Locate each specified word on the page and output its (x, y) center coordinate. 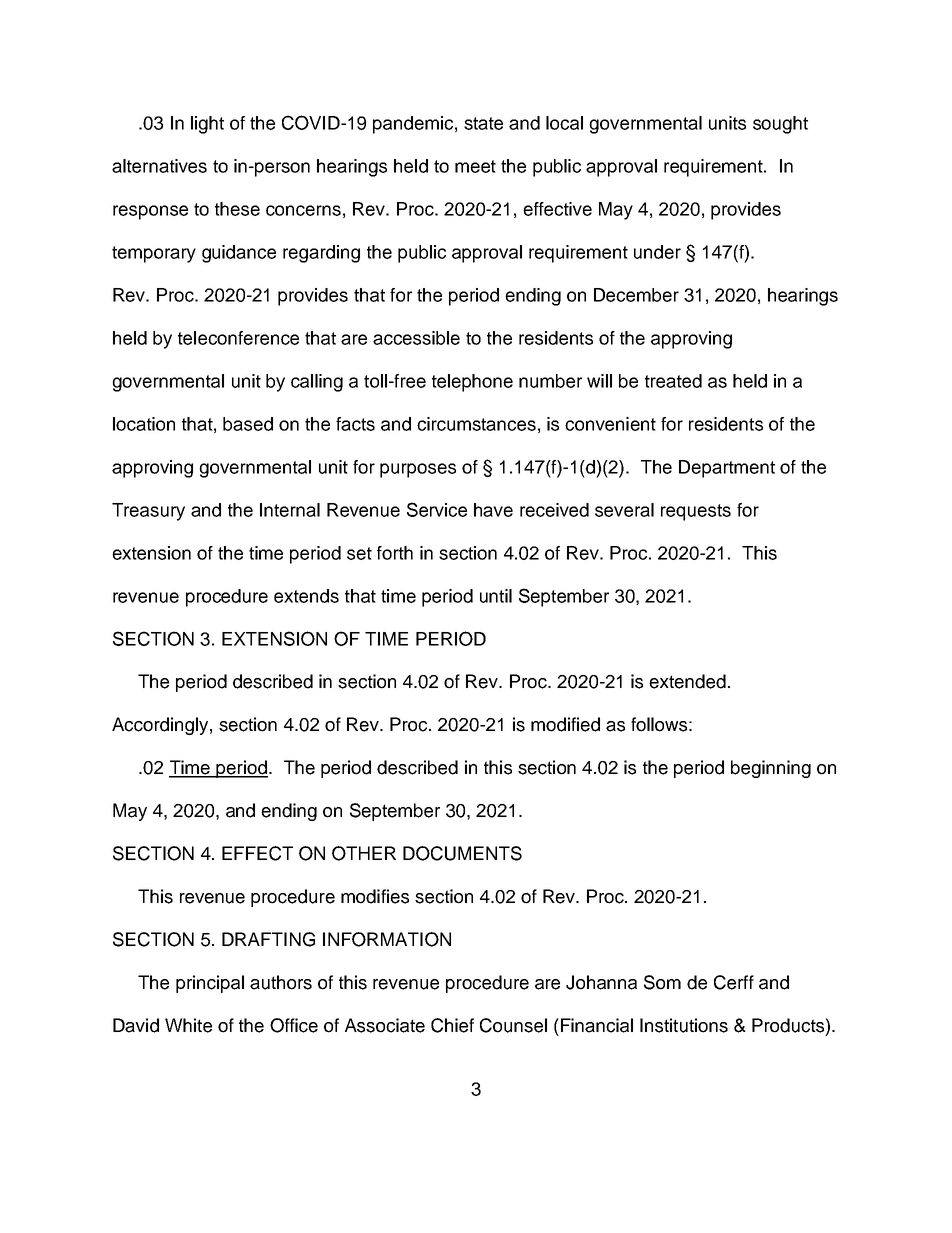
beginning (771, 769)
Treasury (148, 512)
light (207, 125)
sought (780, 125)
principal (210, 984)
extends (306, 596)
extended (687, 681)
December (636, 295)
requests (696, 512)
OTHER (364, 853)
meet (475, 166)
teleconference (238, 338)
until (496, 596)
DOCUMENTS (462, 853)
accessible (416, 338)
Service (437, 509)
